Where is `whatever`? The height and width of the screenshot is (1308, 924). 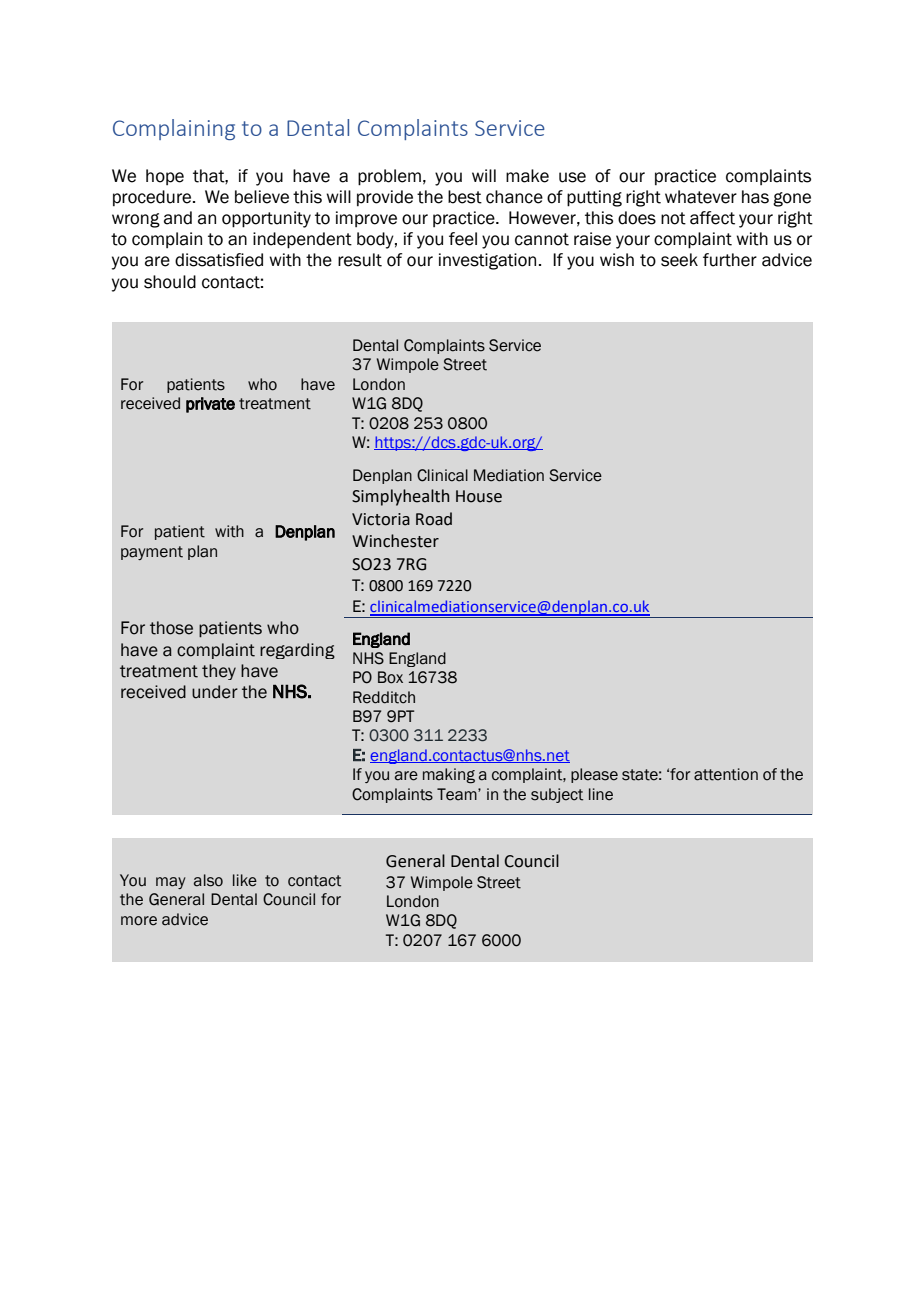 whatever is located at coordinates (701, 197).
